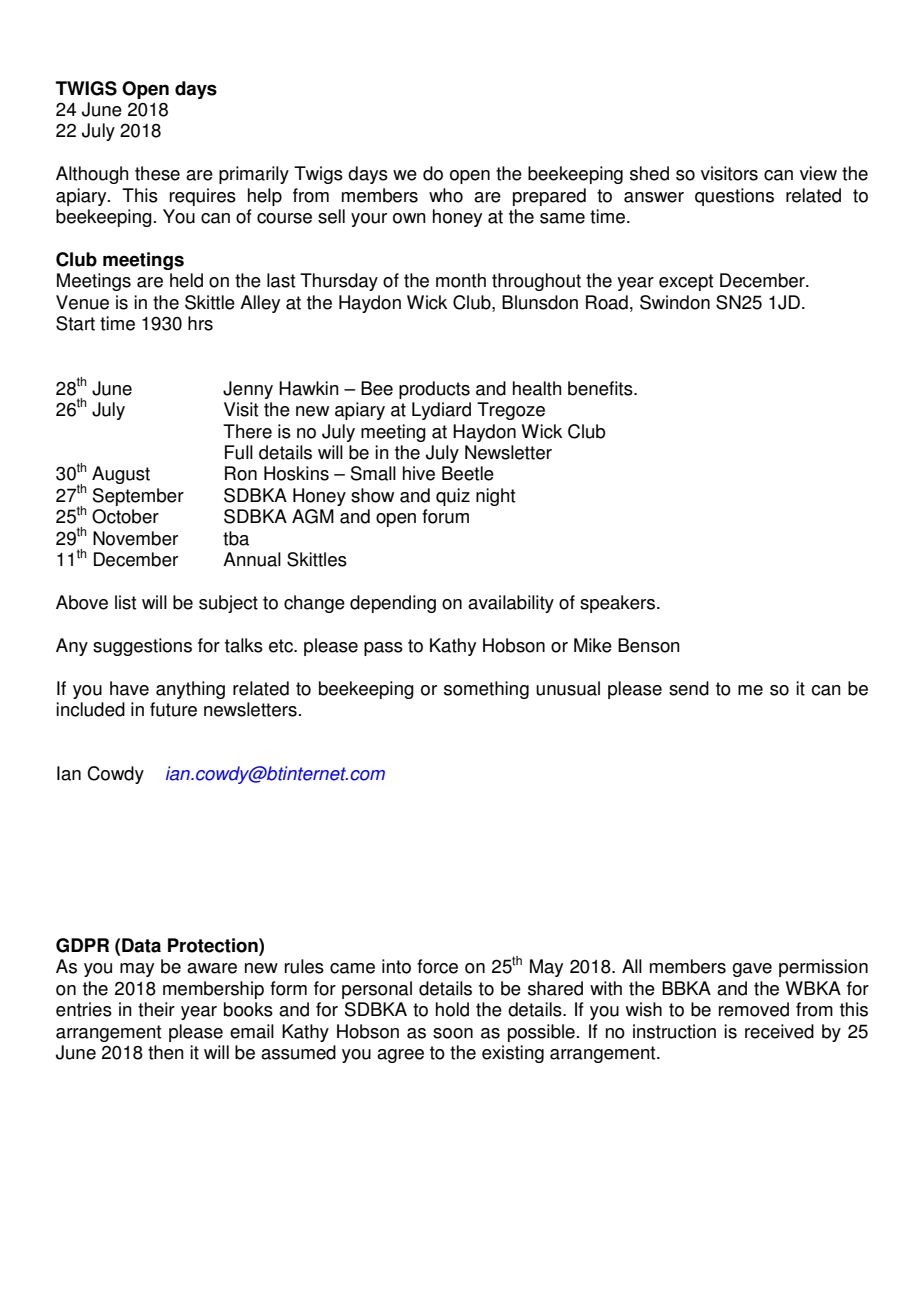  Describe the element at coordinates (734, 197) in the screenshot. I see `questions` at that location.
